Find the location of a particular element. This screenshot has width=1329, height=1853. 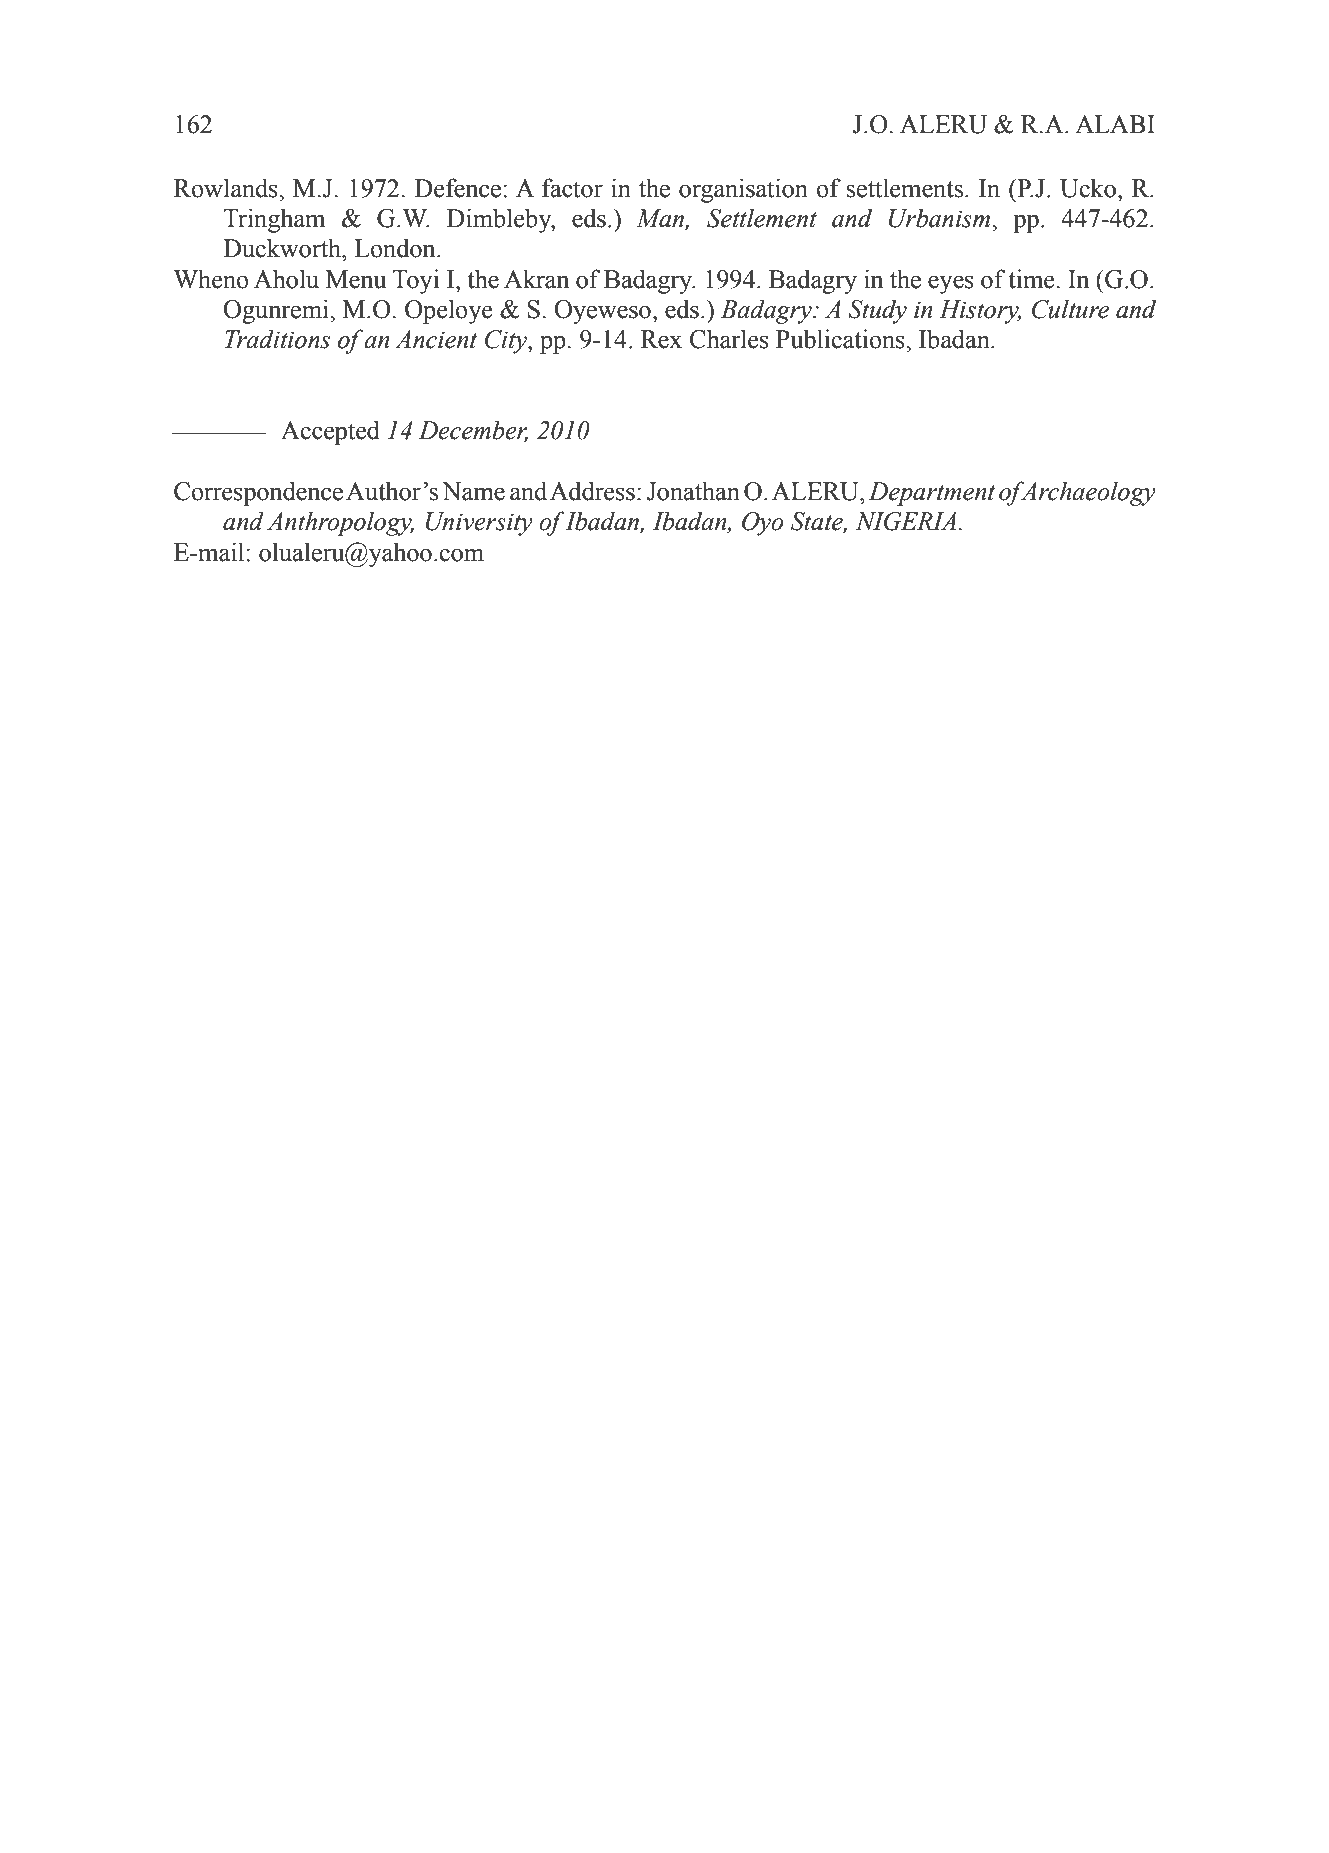

Urbanism is located at coordinates (941, 218).
